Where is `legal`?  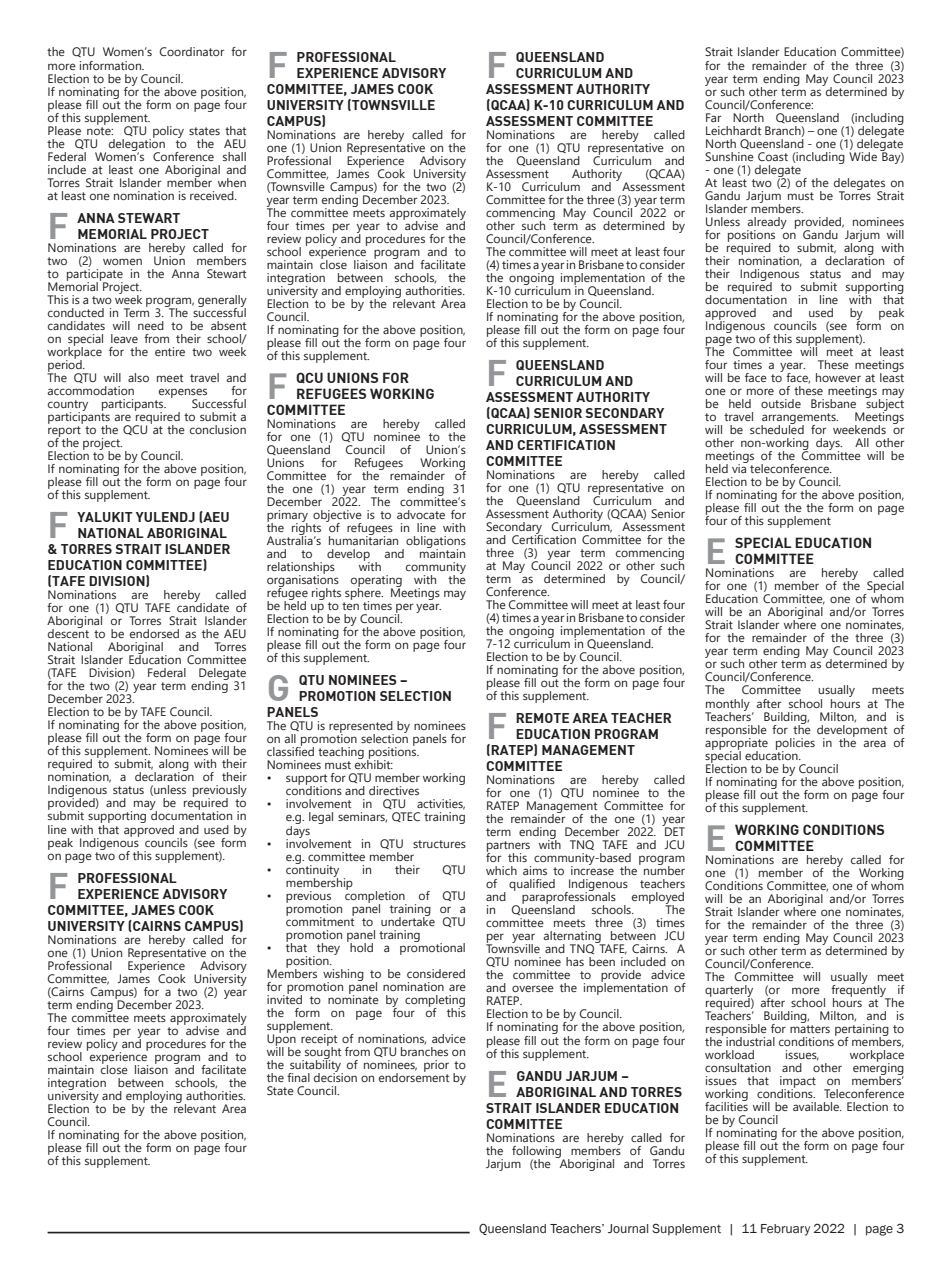 legal is located at coordinates (321, 818).
